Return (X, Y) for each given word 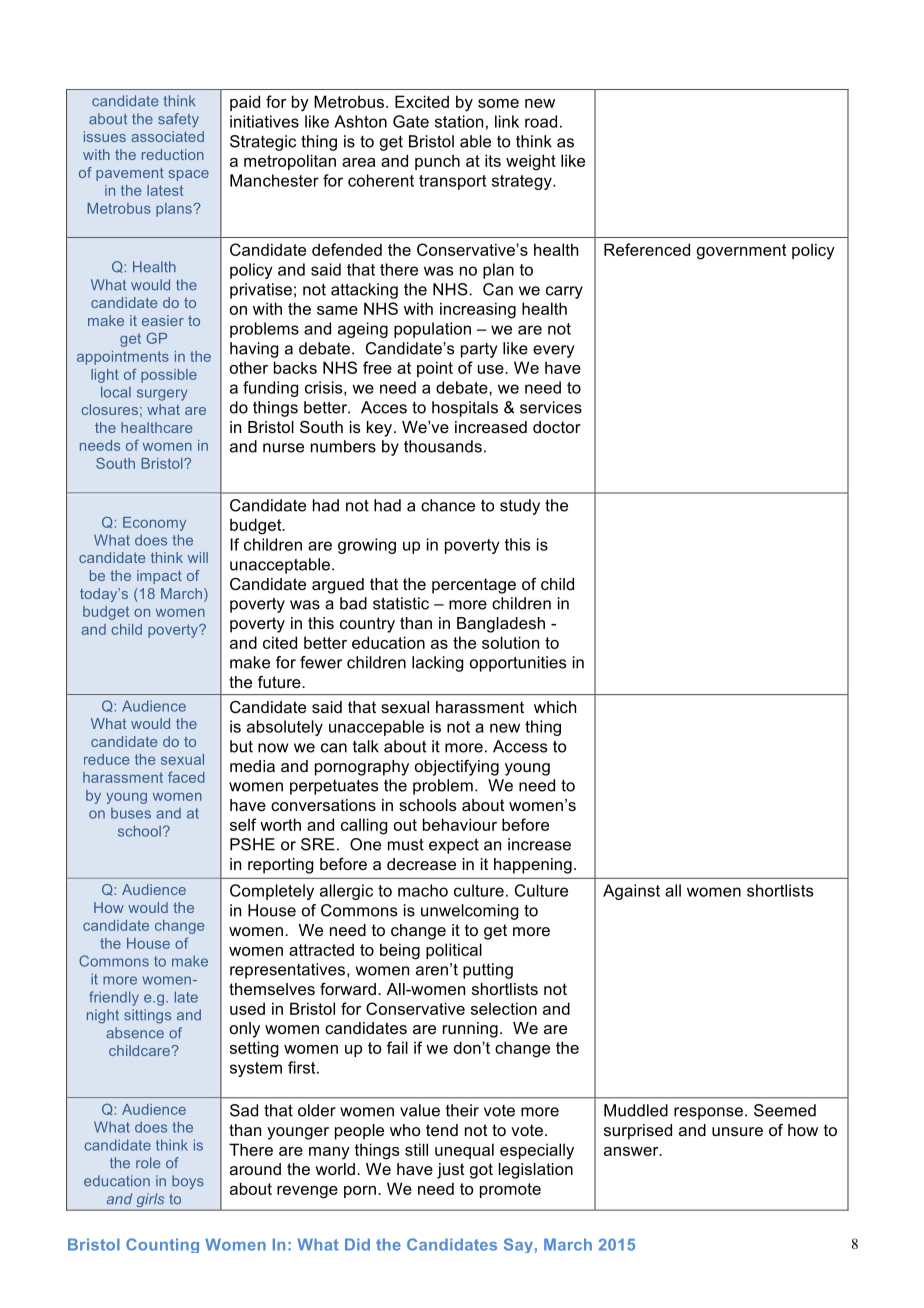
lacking (438, 664)
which (555, 707)
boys (188, 1182)
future (280, 682)
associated (167, 136)
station (459, 121)
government (741, 252)
